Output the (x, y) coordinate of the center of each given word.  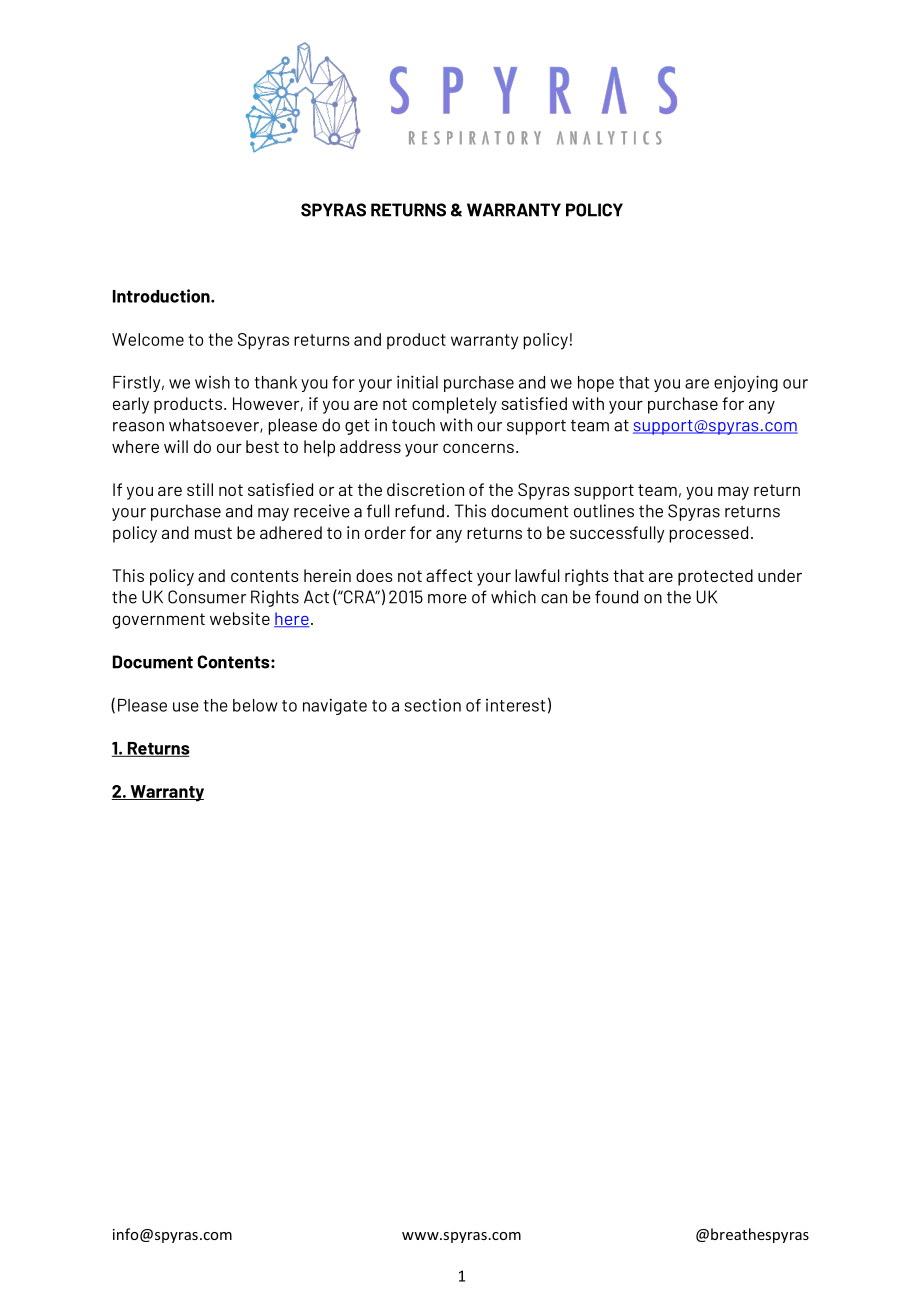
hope (596, 384)
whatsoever (215, 425)
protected (715, 577)
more (447, 599)
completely (454, 405)
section (433, 705)
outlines (604, 511)
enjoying (746, 383)
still (200, 489)
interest (515, 705)
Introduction (162, 296)
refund (419, 511)
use (186, 707)
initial (417, 382)
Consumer (207, 597)
